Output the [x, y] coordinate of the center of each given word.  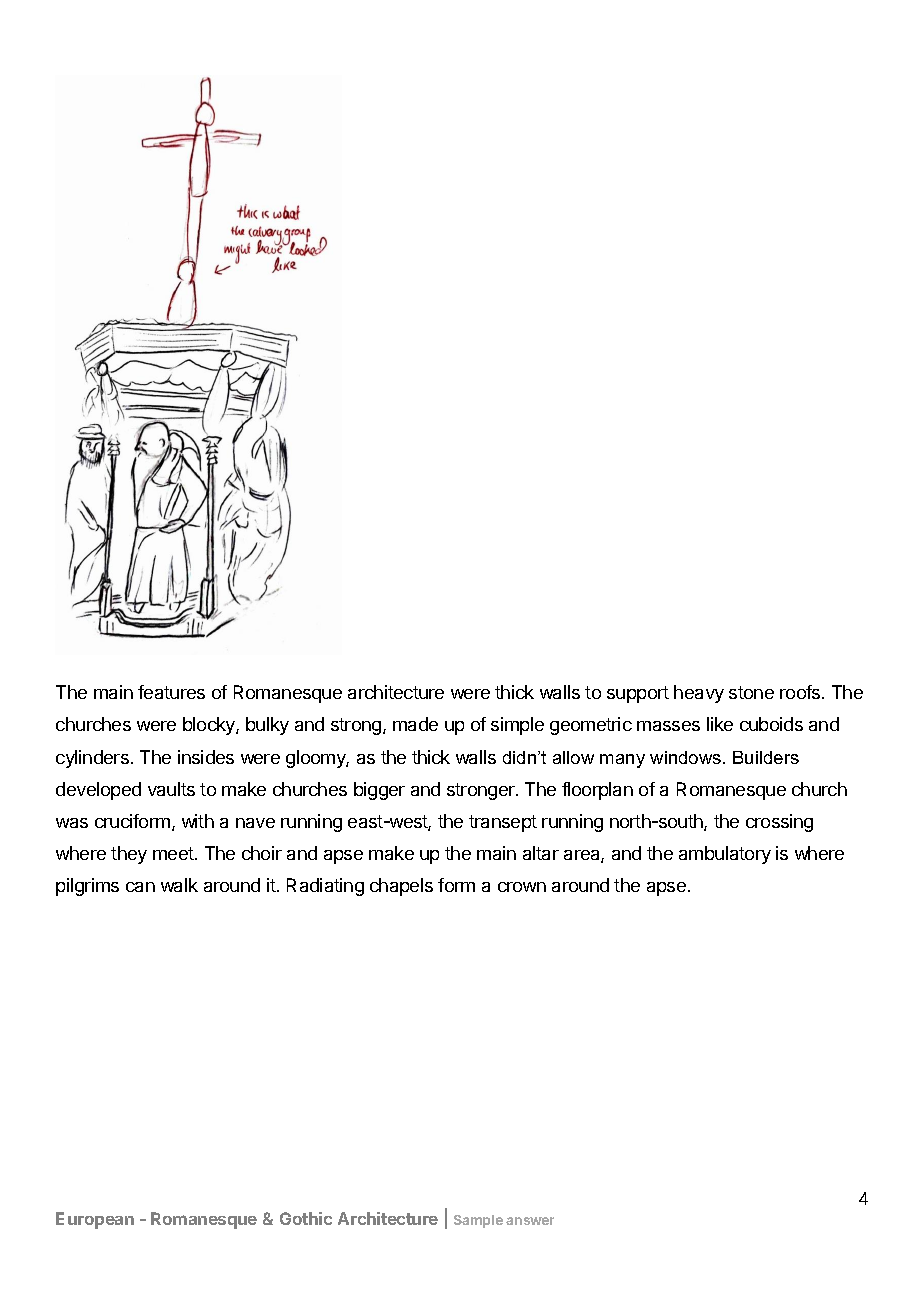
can [140, 887]
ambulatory [725, 855]
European [95, 1220]
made [415, 724]
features [171, 692]
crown [522, 887]
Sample [478, 1221]
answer [530, 1221]
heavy [699, 694]
